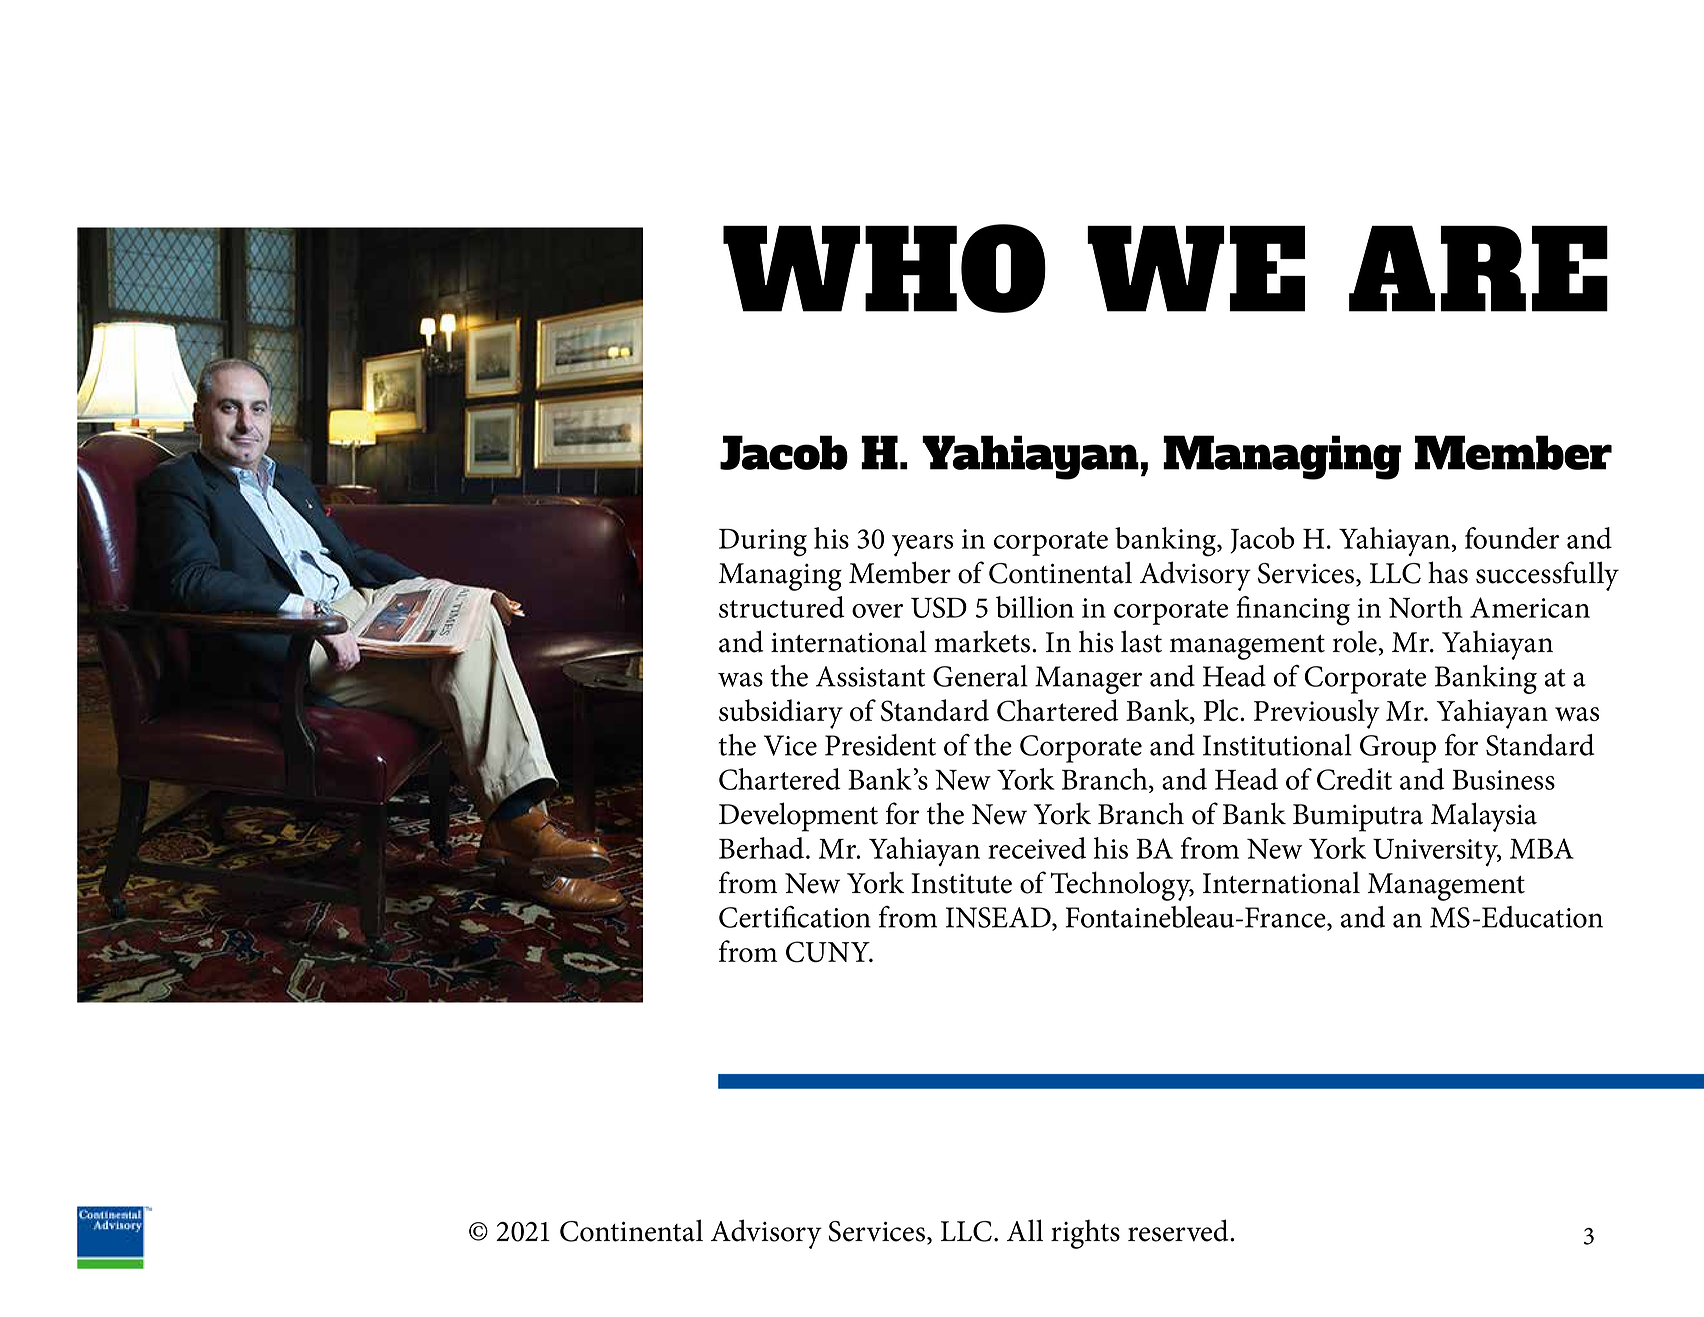 Image resolution: width=1704 pixels, height=1317 pixels. What do you see at coordinates (1025, 1230) in the document?
I see `All` at bounding box center [1025, 1230].
